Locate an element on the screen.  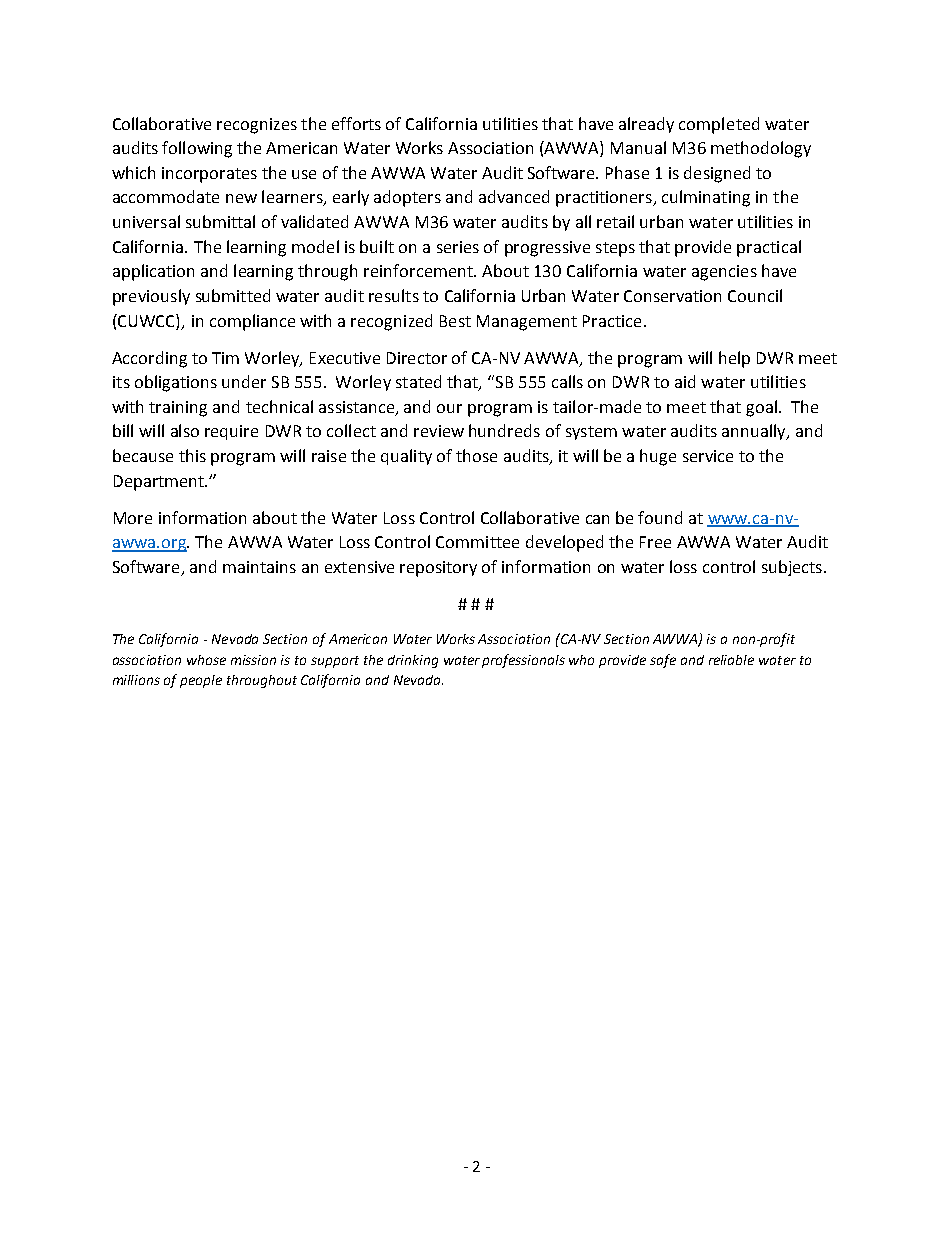
compliance is located at coordinates (252, 322).
